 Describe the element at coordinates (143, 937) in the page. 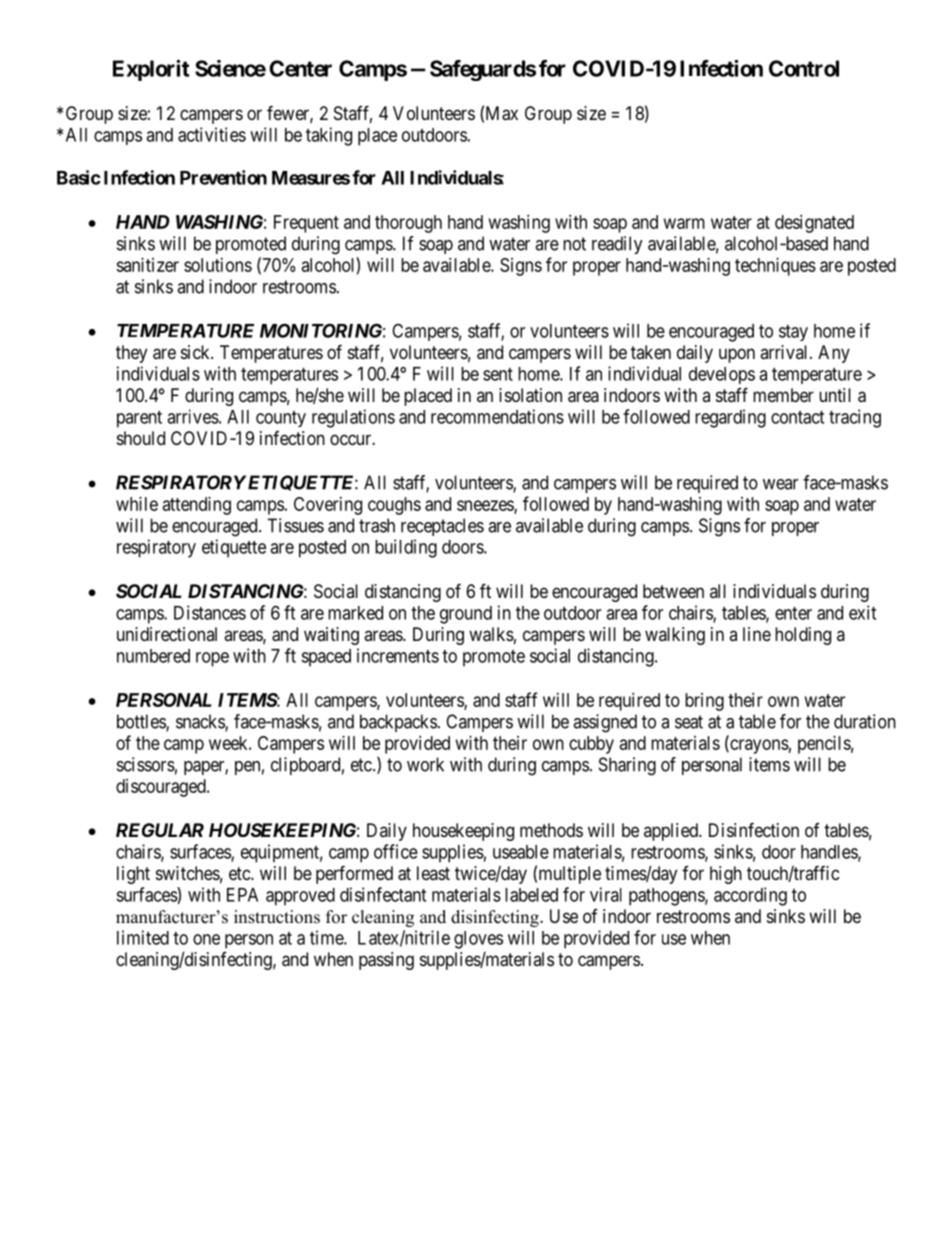

I see `limited` at that location.
